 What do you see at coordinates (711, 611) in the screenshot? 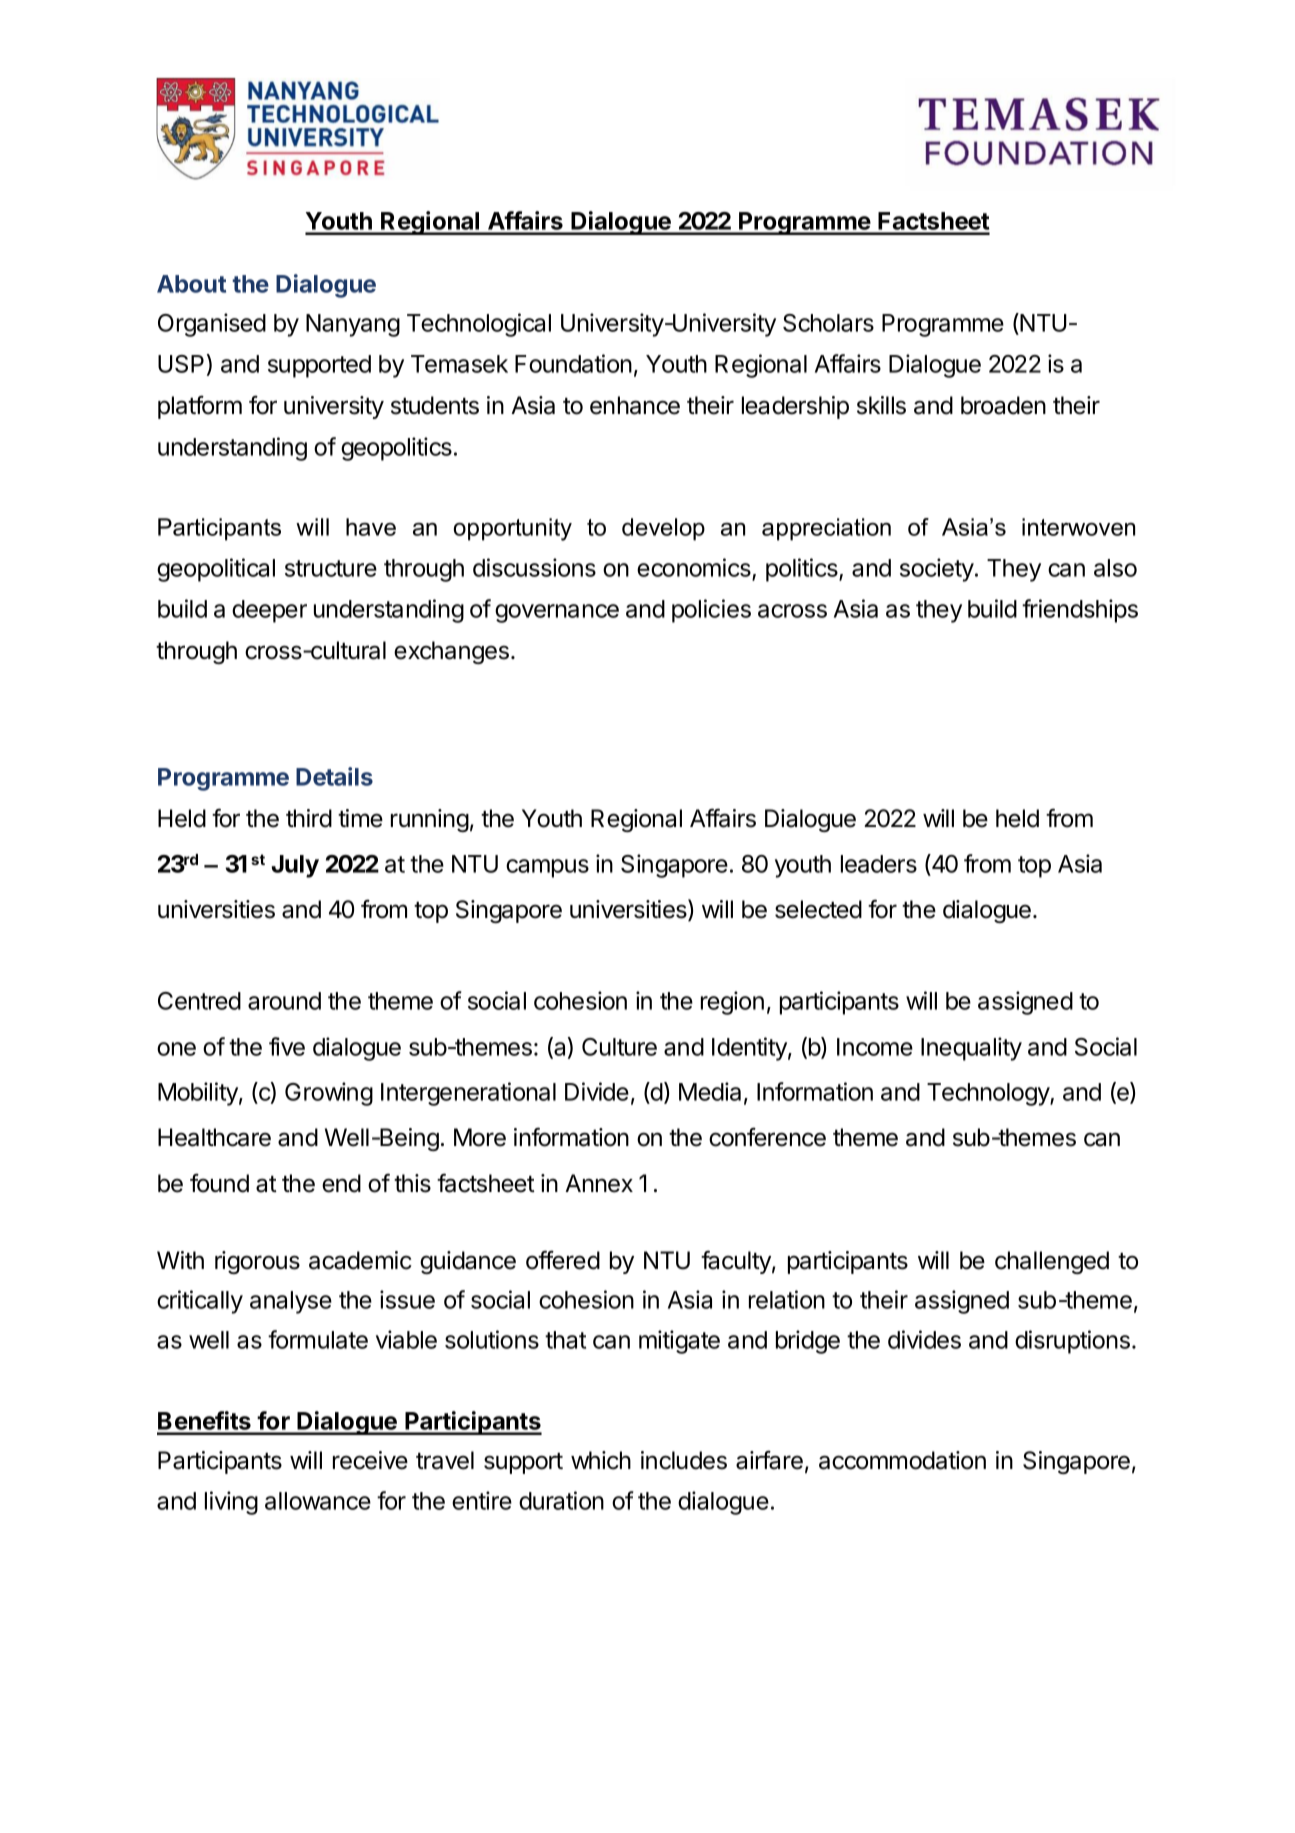
I see `policies` at bounding box center [711, 611].
